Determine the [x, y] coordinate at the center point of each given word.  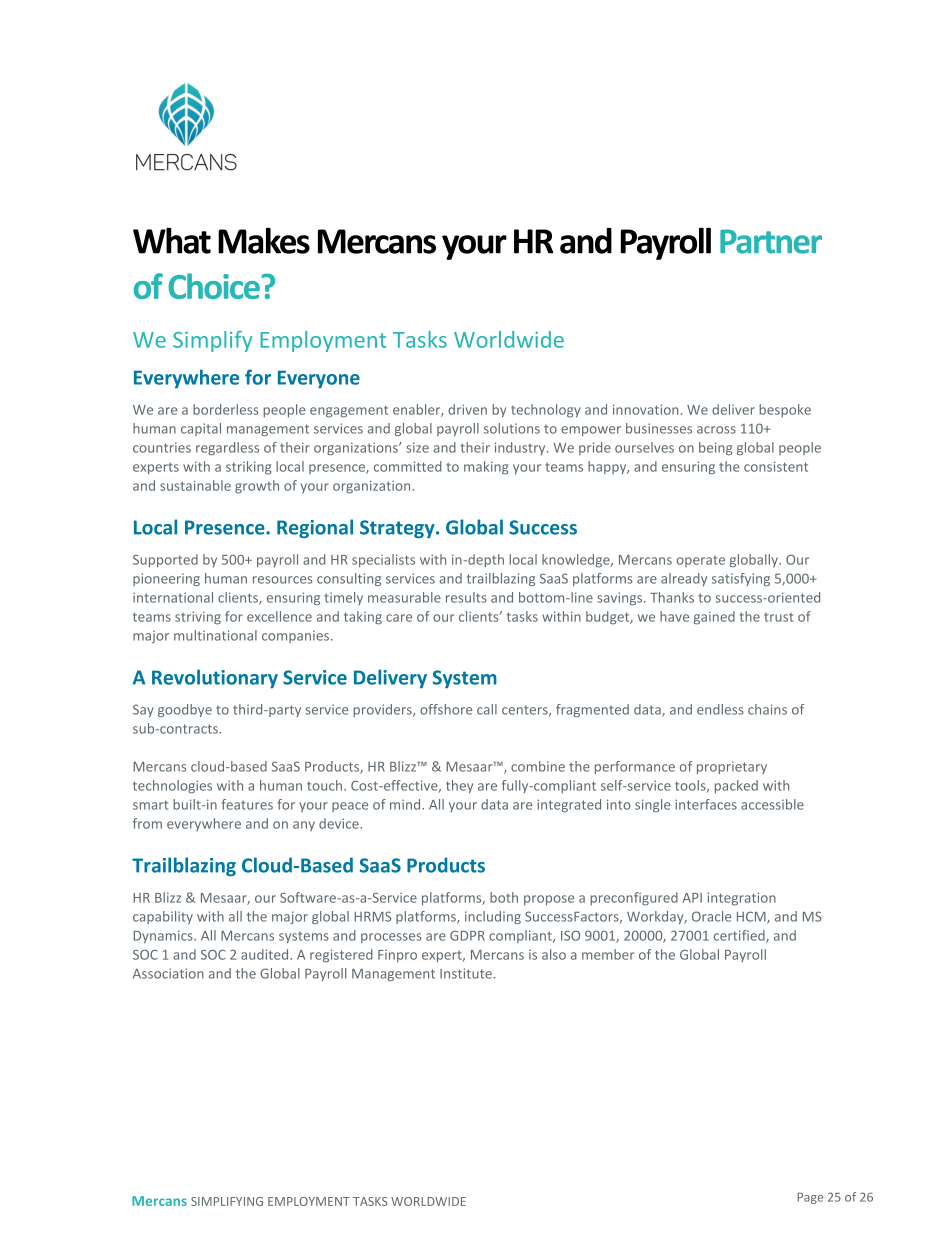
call [487, 709]
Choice [214, 286]
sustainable [195, 485]
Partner [771, 241]
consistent [776, 466]
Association [168, 973]
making [486, 468]
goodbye [185, 710]
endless [720, 709]
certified [740, 936]
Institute [466, 973]
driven [467, 409]
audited [266, 954]
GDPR [467, 935]
